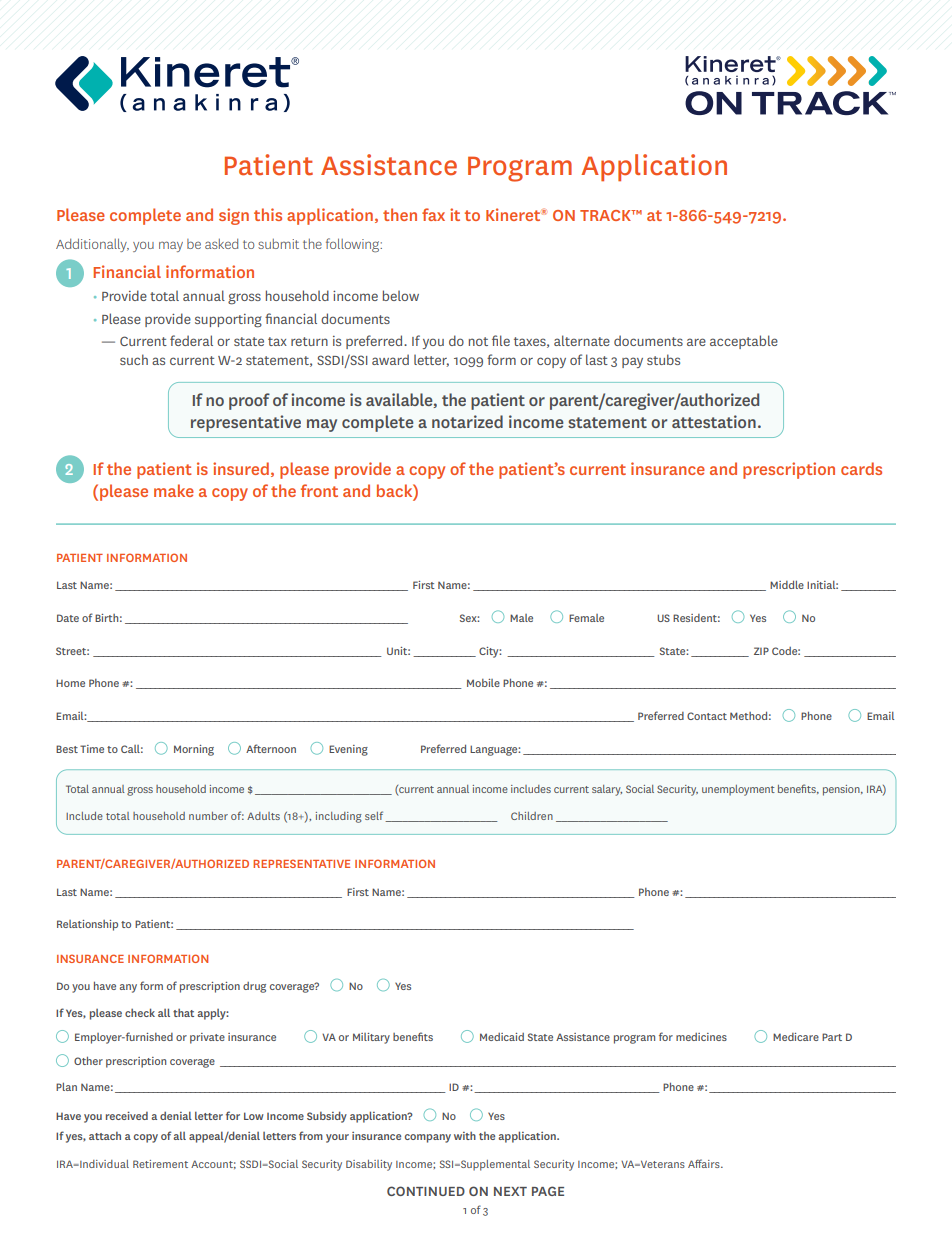 Image resolution: width=952 pixels, height=1233 pixels. I want to click on Morning, so click(194, 750).
